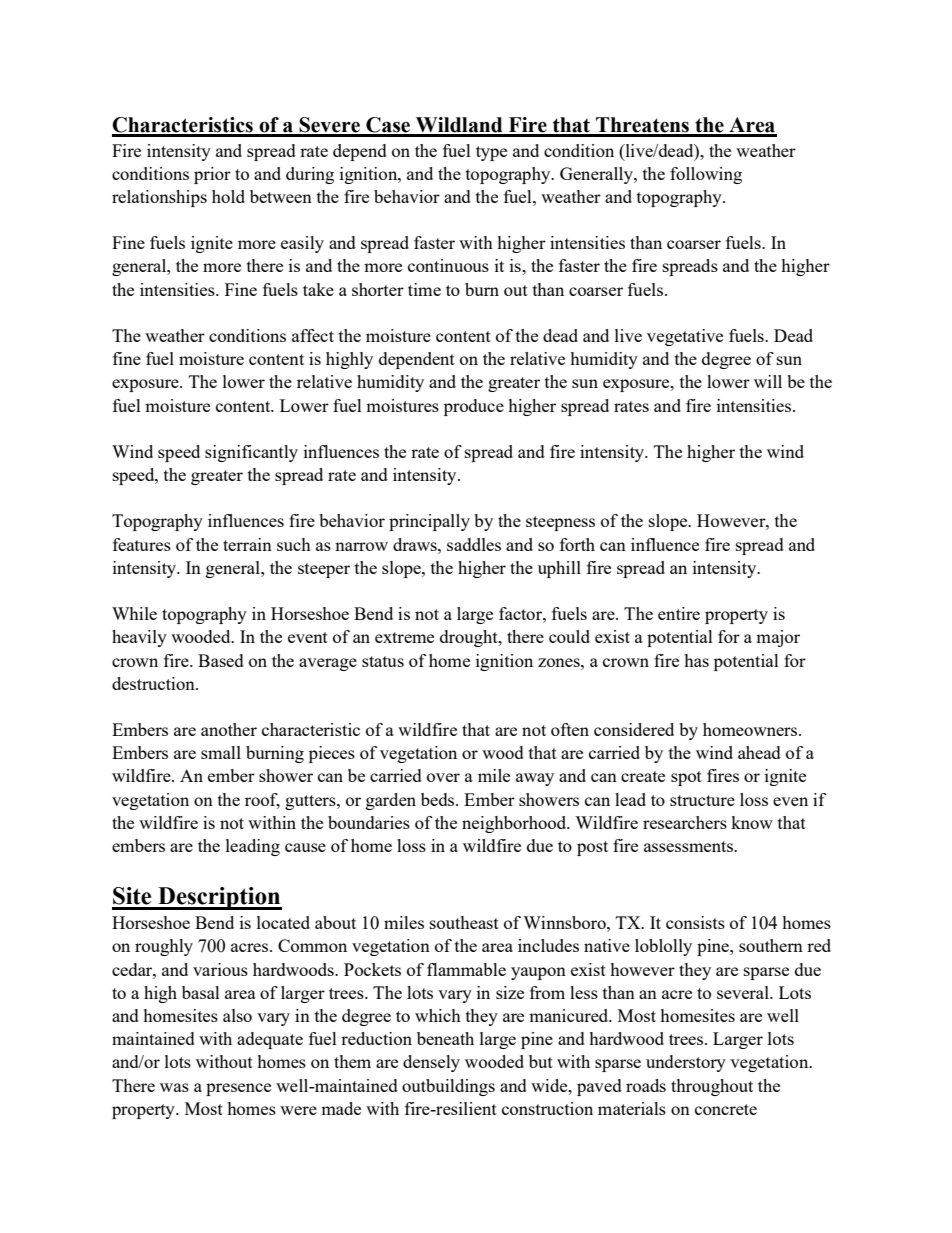 The width and height of the document is (952, 1233). I want to click on neighborhood, so click(515, 824).
